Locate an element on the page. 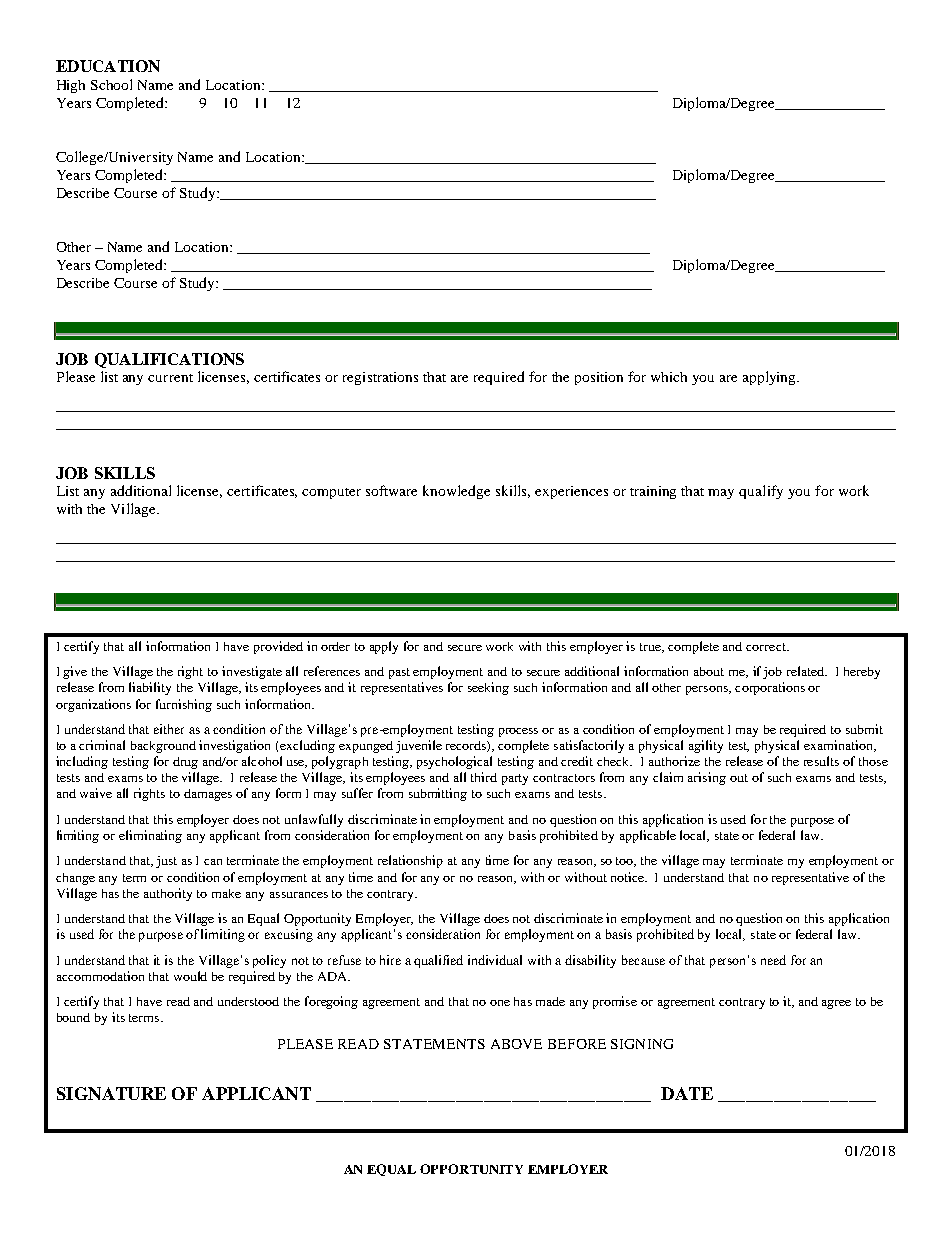 Image resolution: width=952 pixels, height=1233 pixels. third is located at coordinates (484, 777).
